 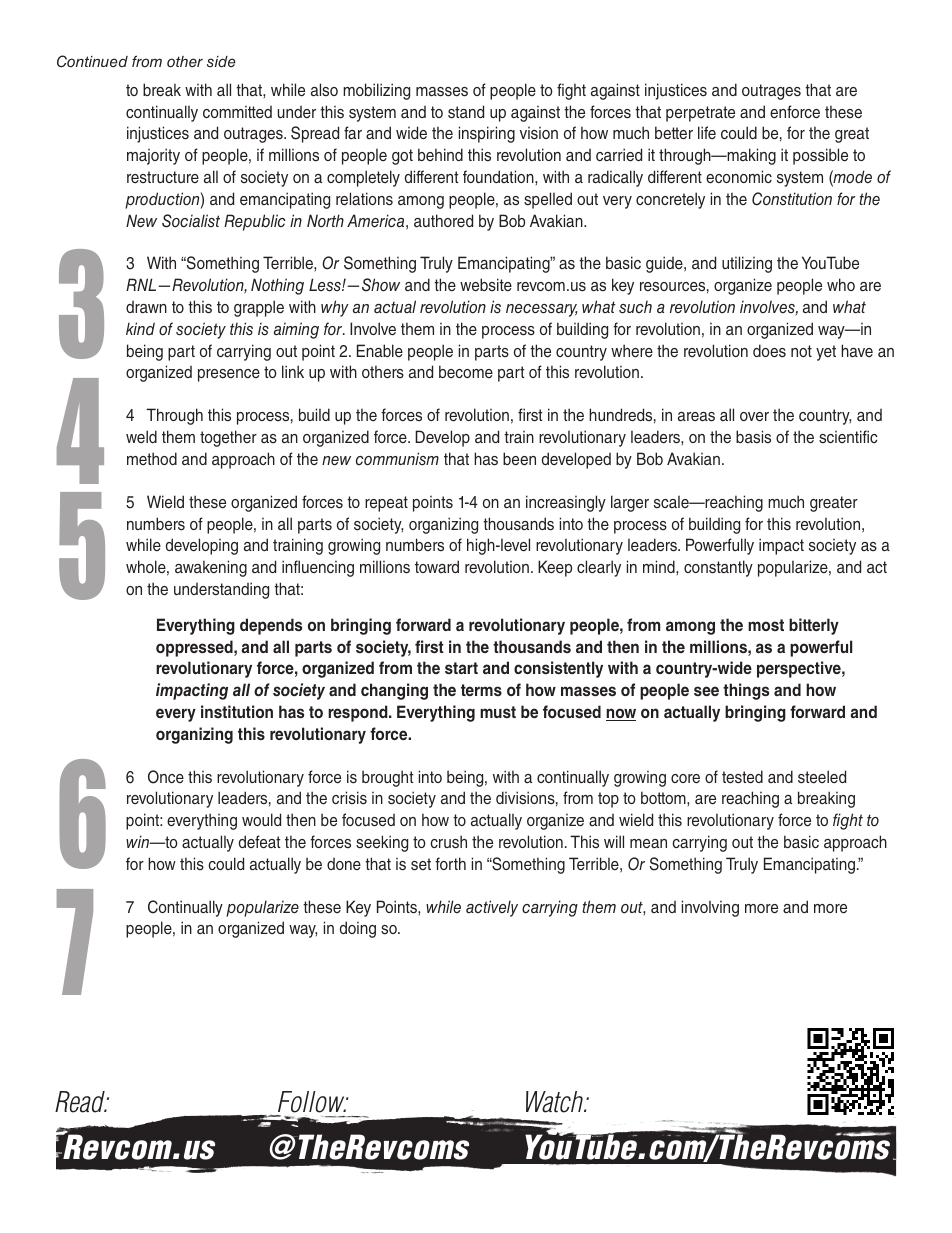 I want to click on awakening, so click(x=211, y=568).
